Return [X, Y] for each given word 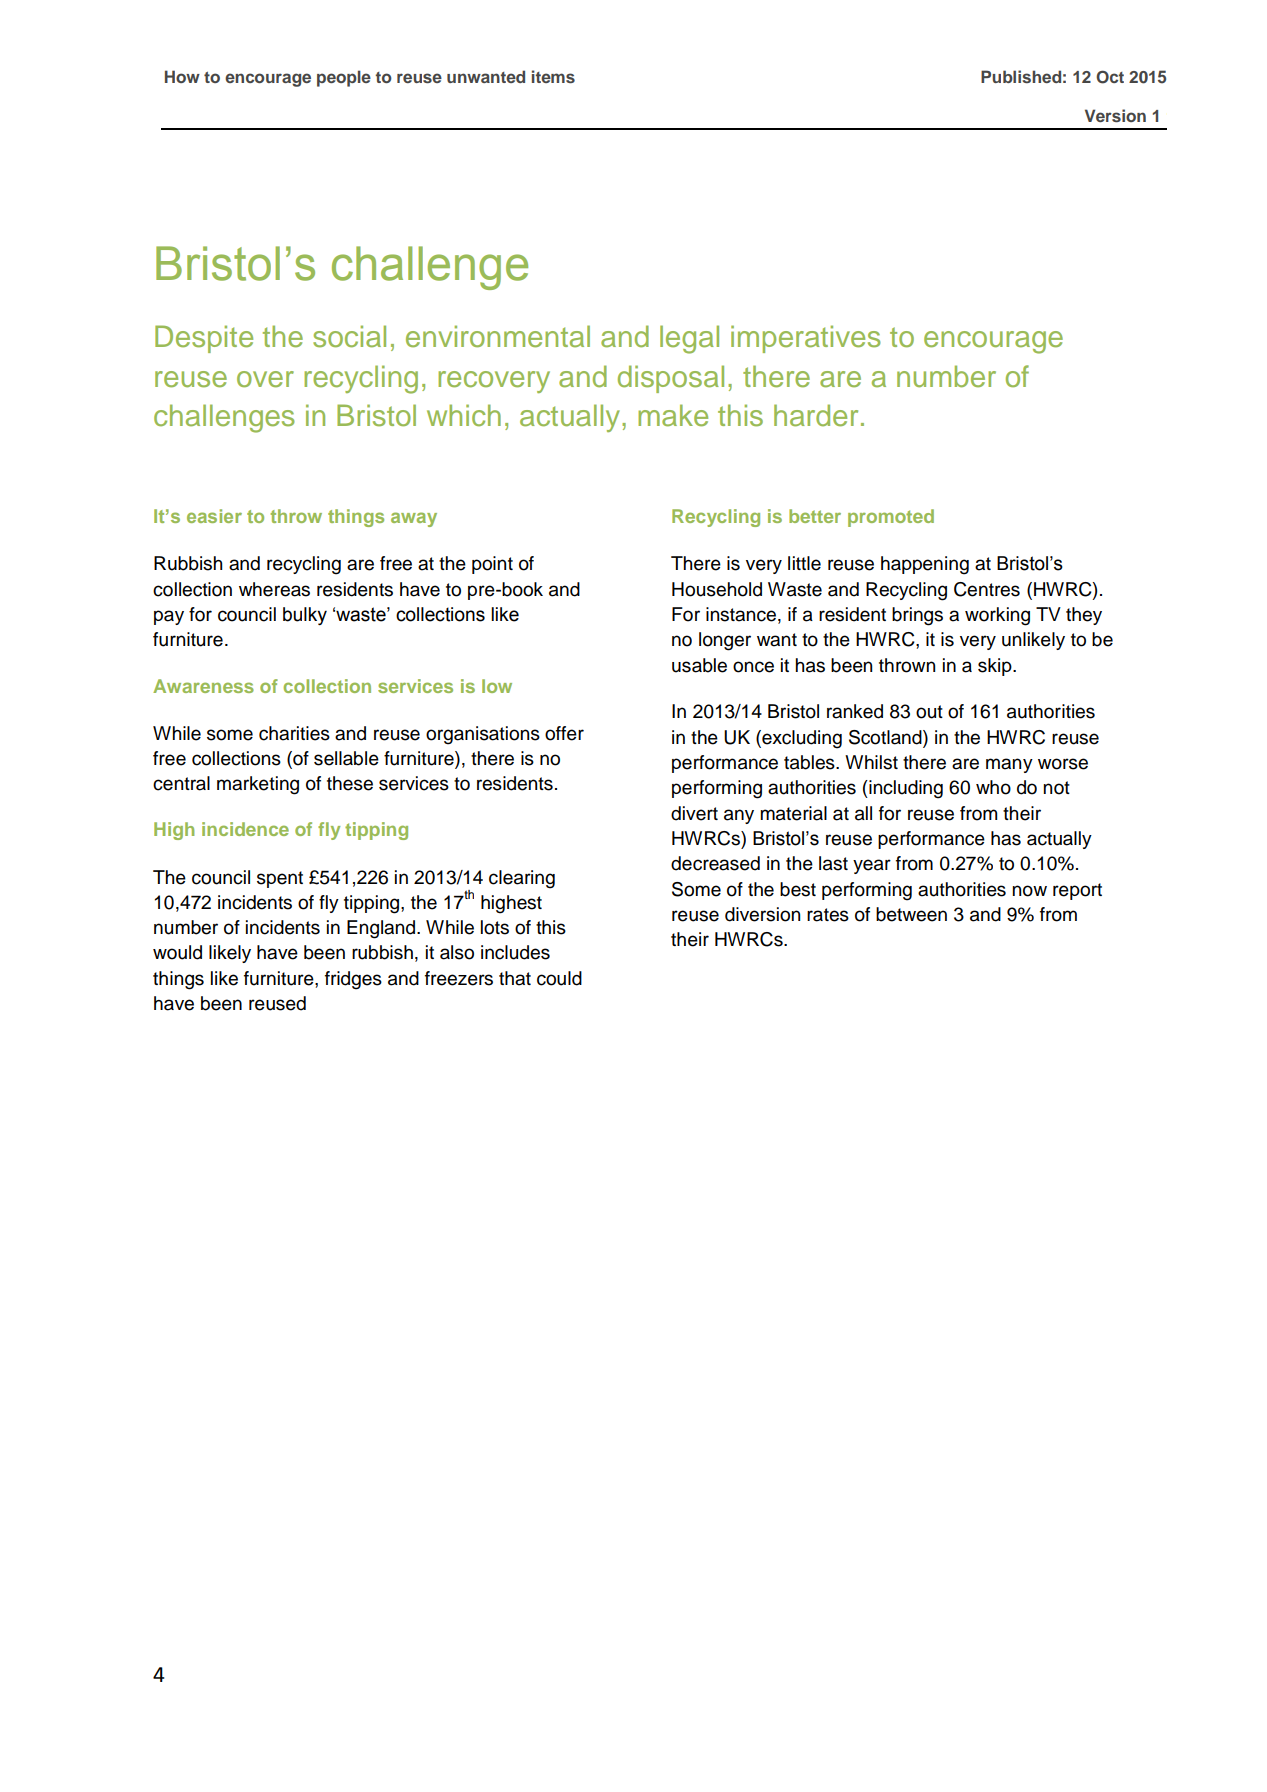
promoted [891, 518]
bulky [305, 616]
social [349, 336]
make [673, 415]
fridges [353, 980]
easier [214, 516]
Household [717, 589]
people [344, 78]
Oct [1110, 77]
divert [694, 813]
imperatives [806, 339]
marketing [258, 785]
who [993, 787]
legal [689, 339]
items [553, 76]
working [997, 616]
